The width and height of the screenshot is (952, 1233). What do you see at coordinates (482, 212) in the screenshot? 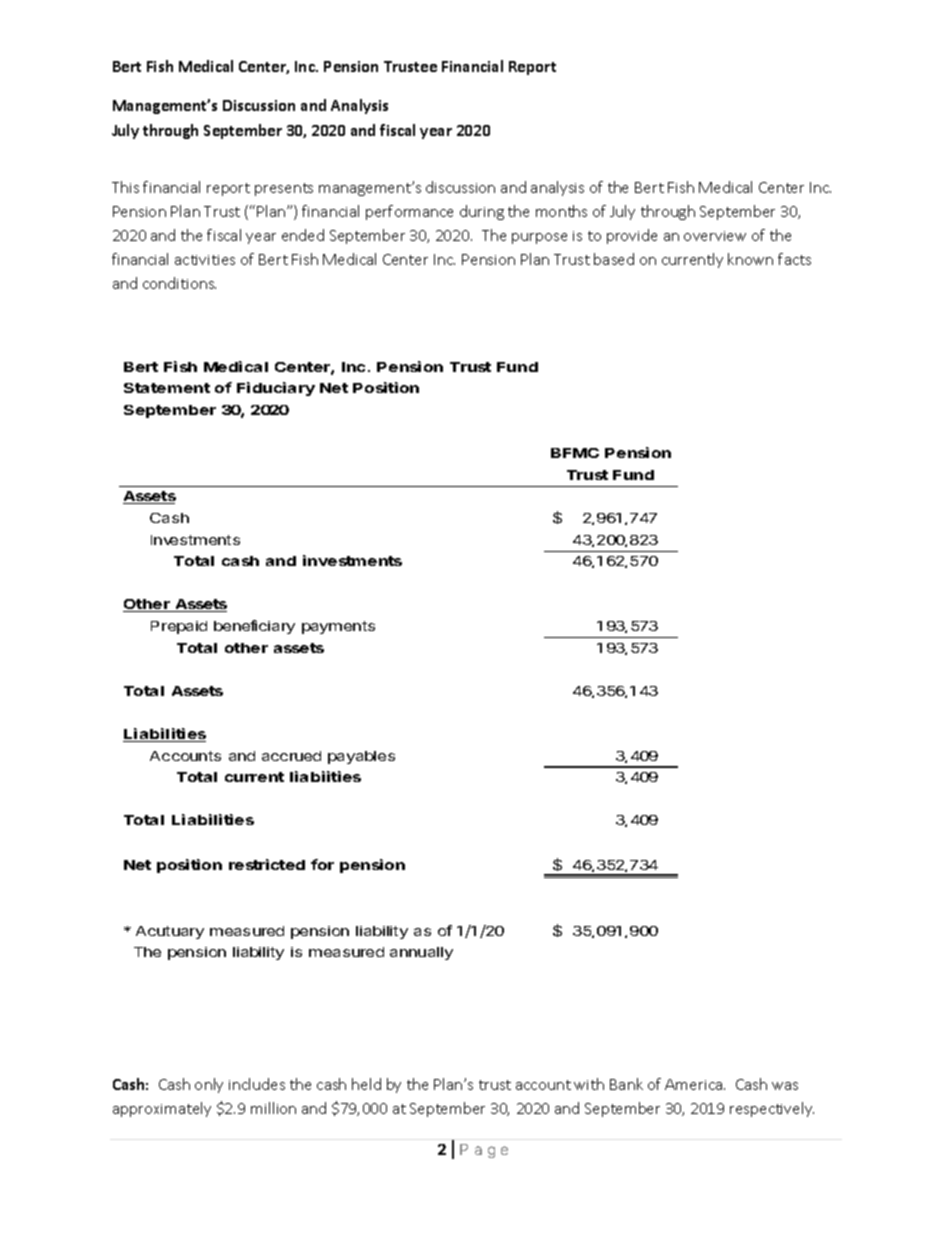
I see `during` at bounding box center [482, 212].
